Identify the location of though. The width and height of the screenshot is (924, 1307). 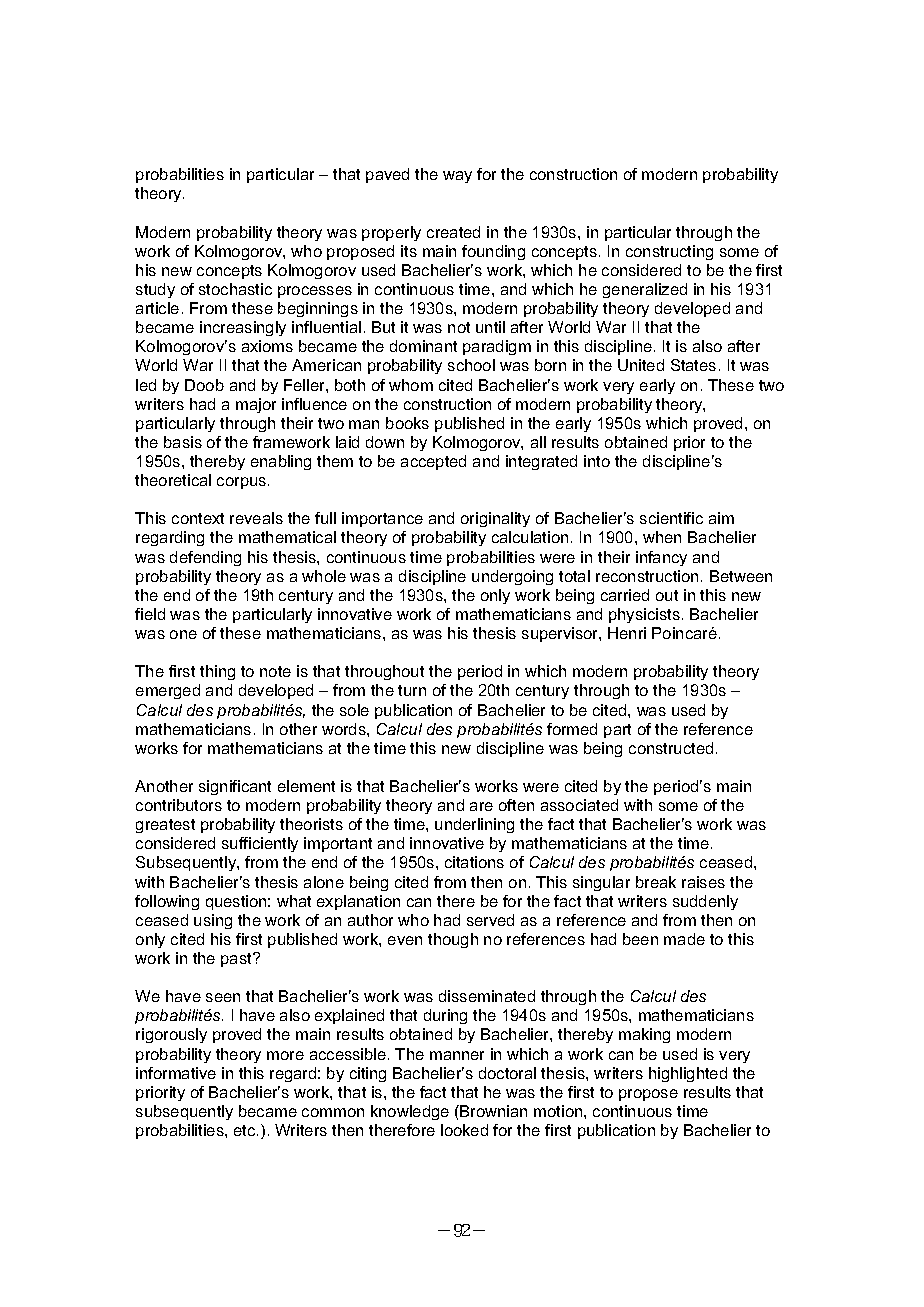
(453, 940).
